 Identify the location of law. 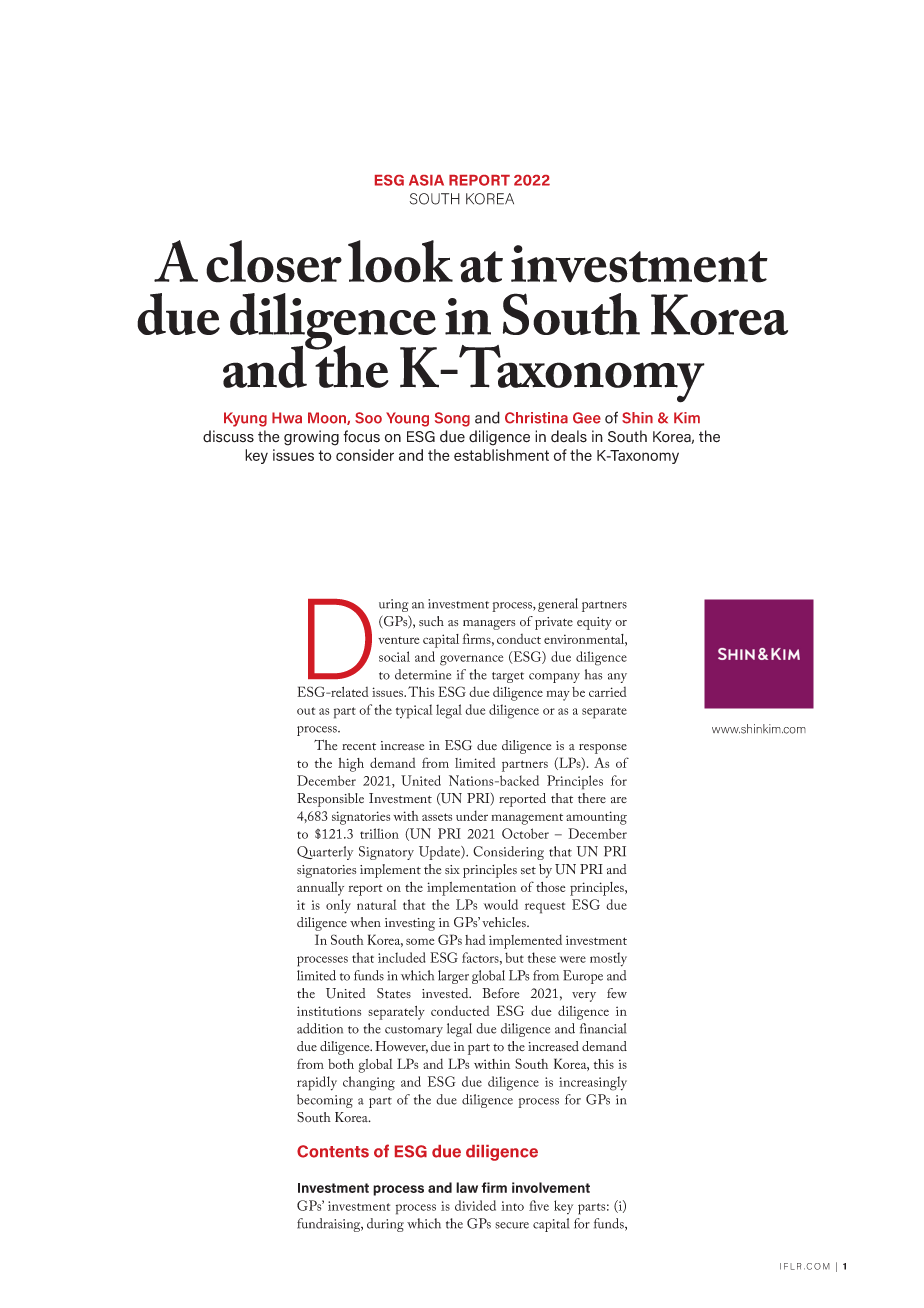
(467, 1187).
